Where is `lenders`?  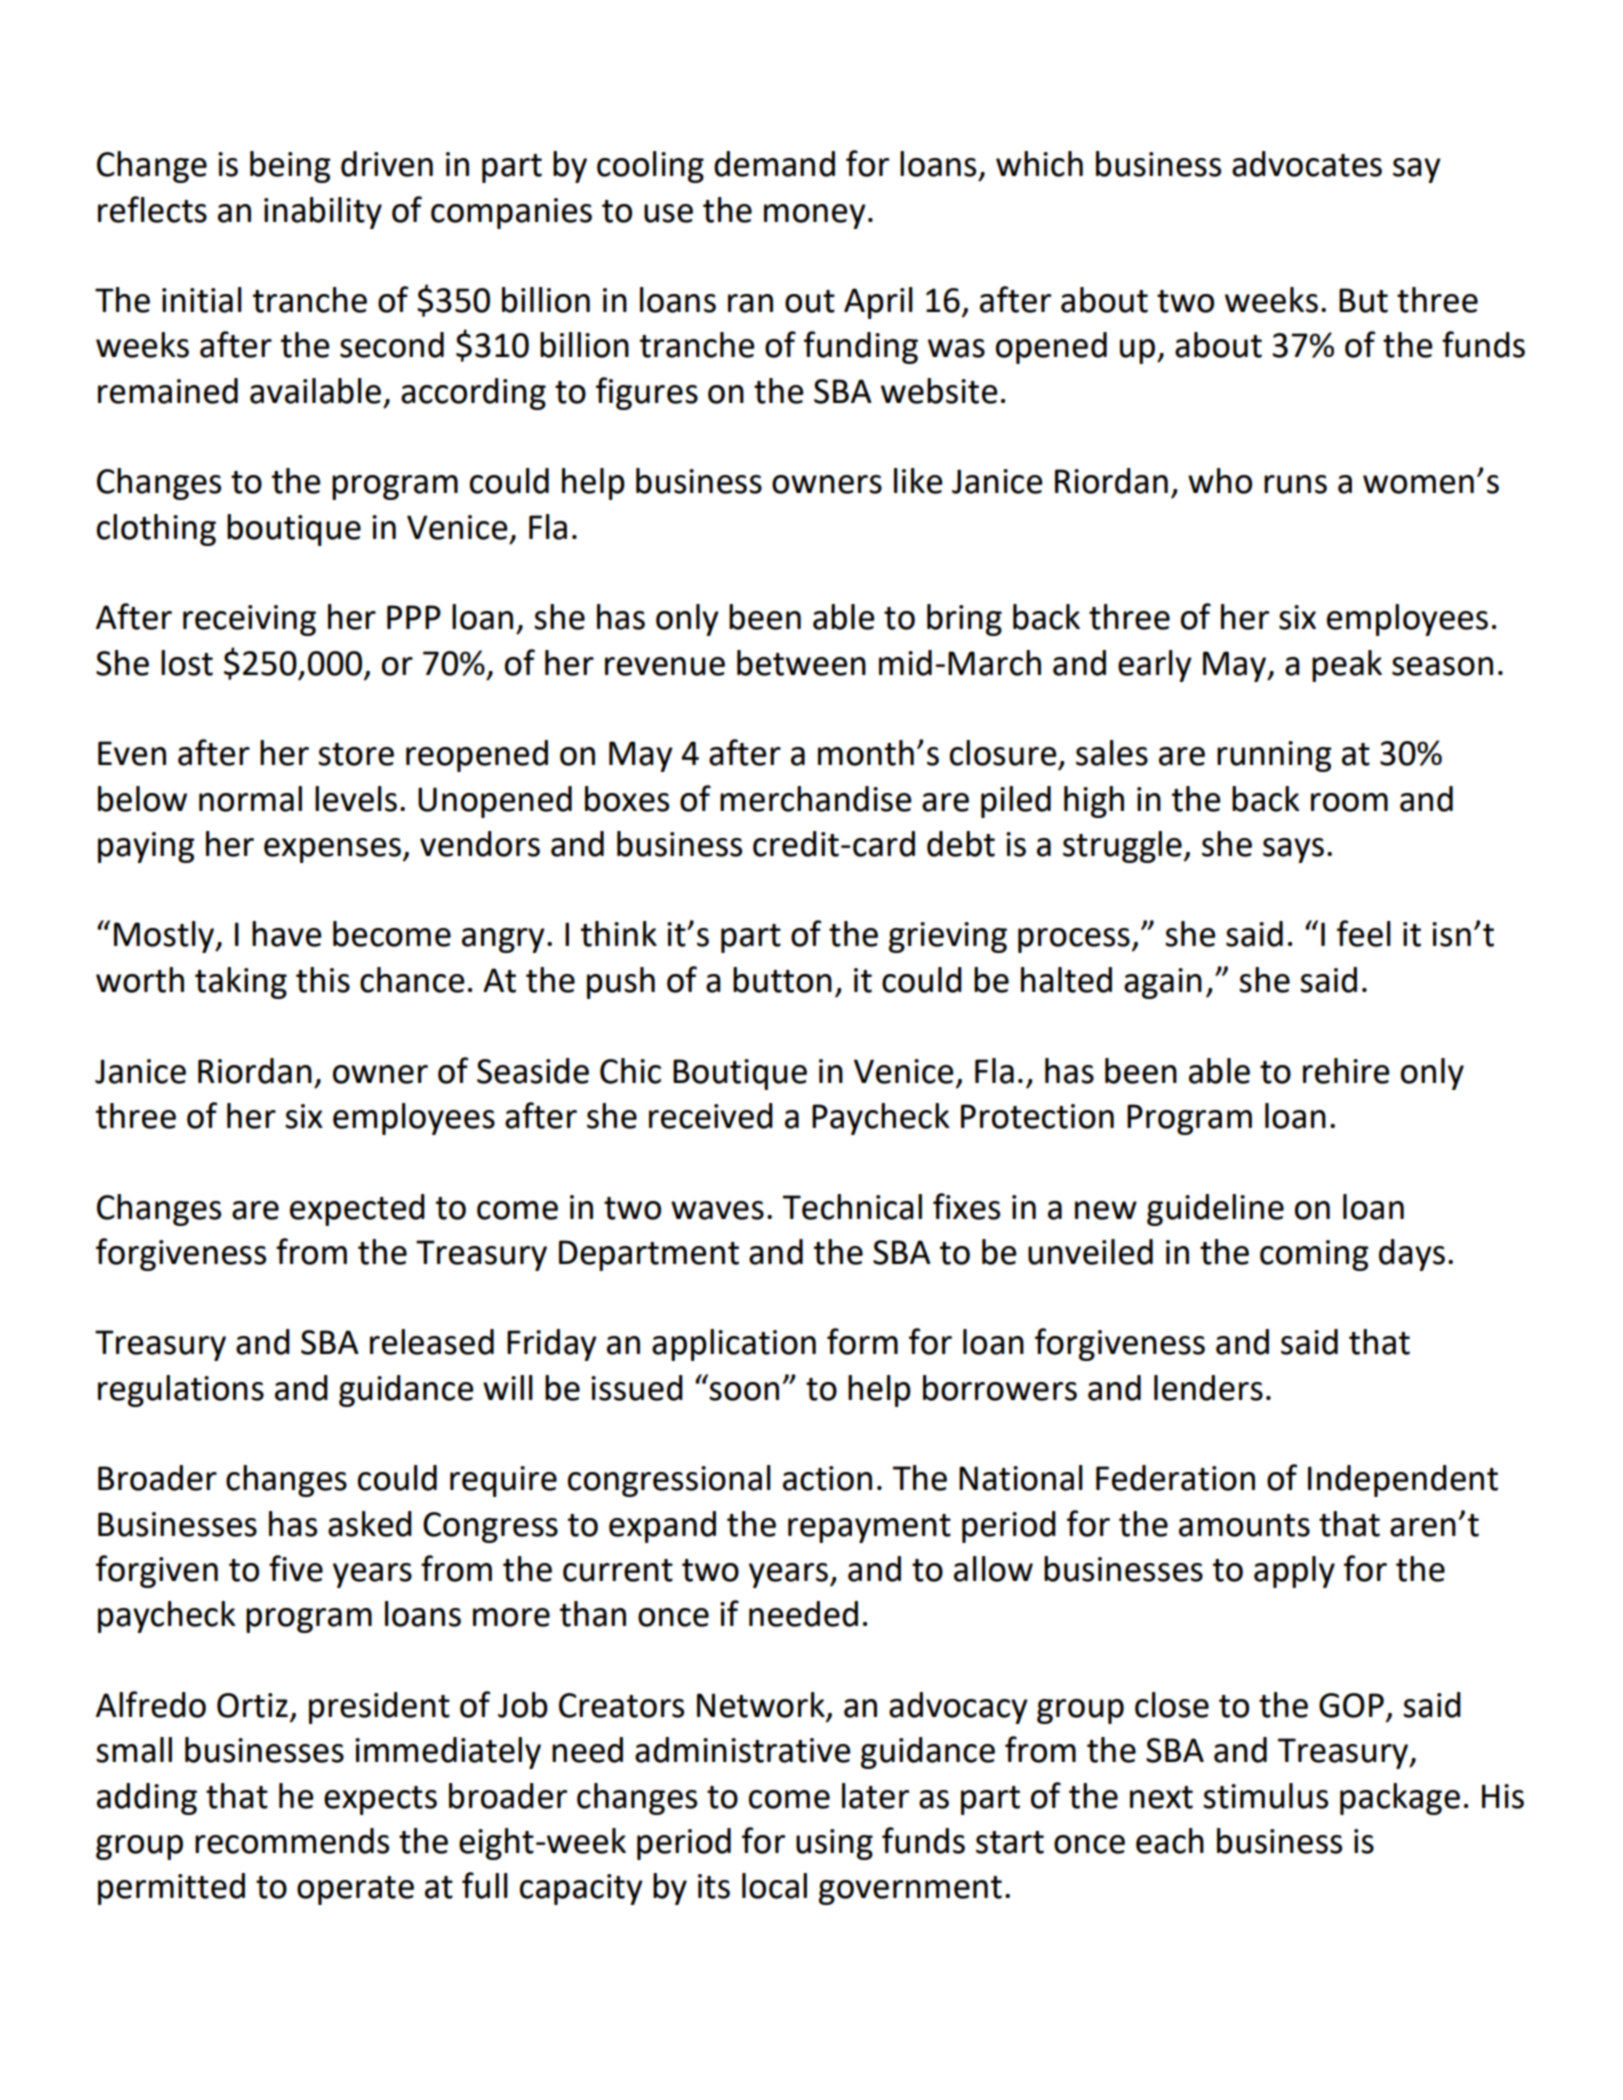 lenders is located at coordinates (1208, 1388).
